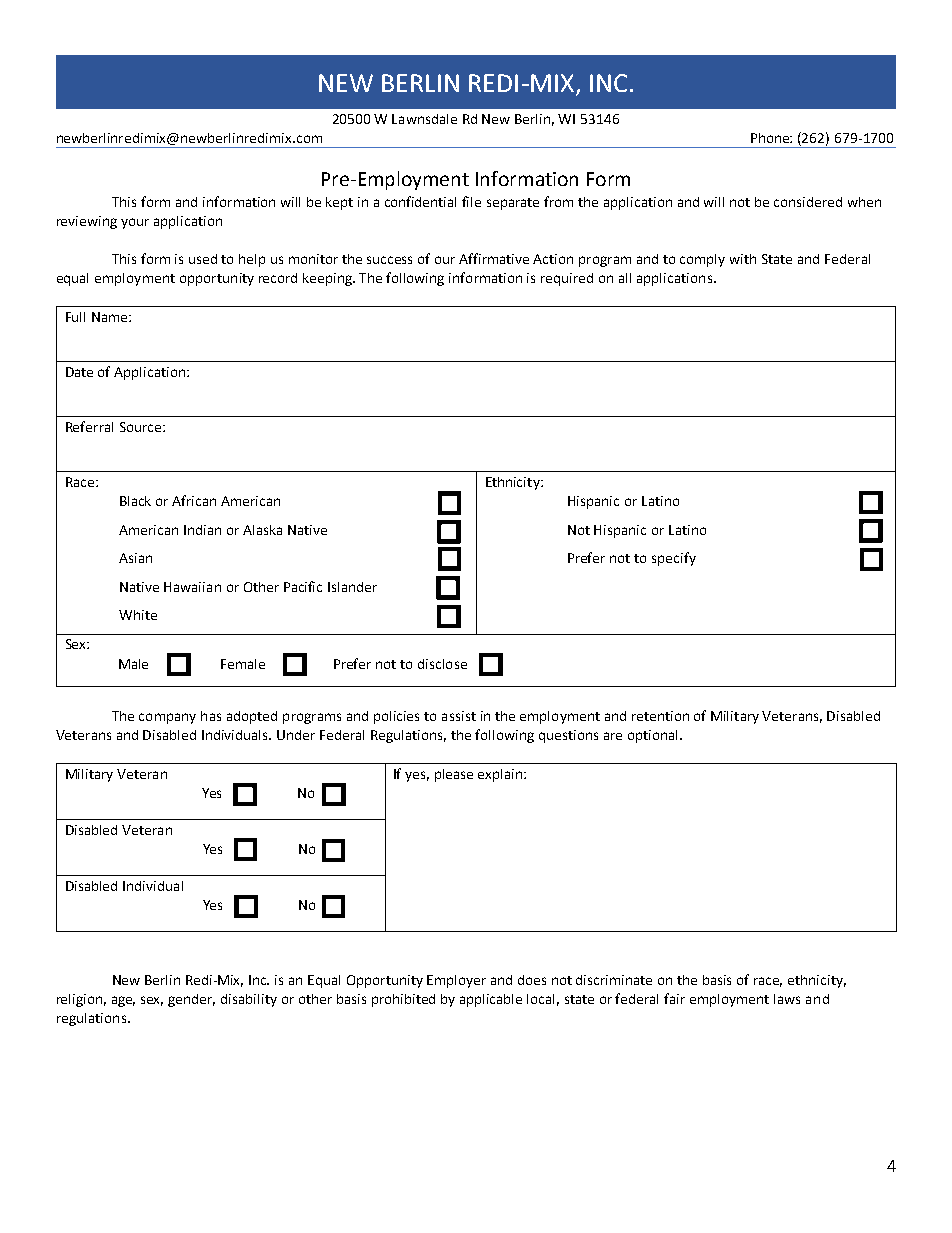 The height and width of the page is (1233, 952). I want to click on file, so click(471, 201).
